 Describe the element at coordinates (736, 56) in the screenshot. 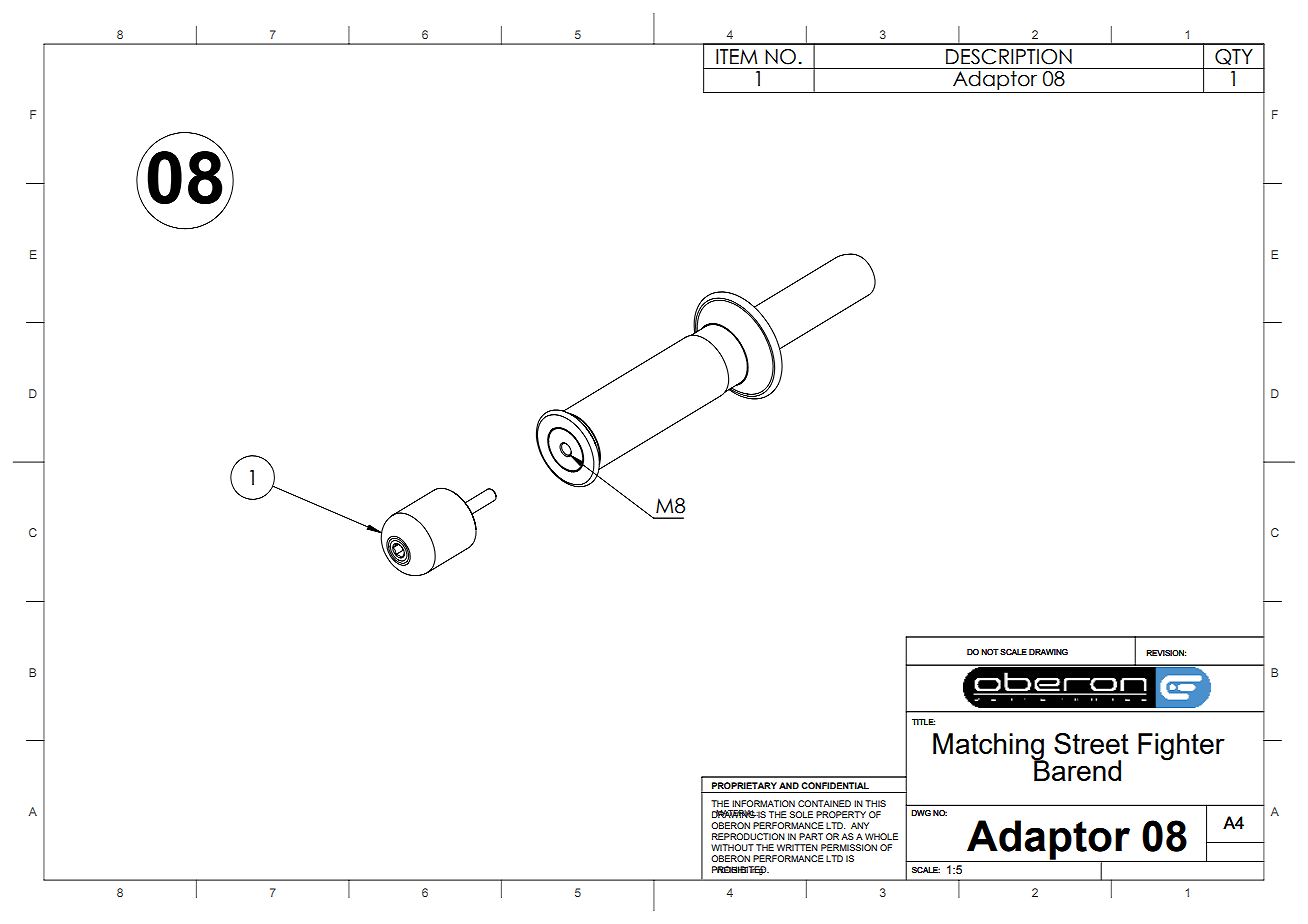

I see `ITEM` at that location.
